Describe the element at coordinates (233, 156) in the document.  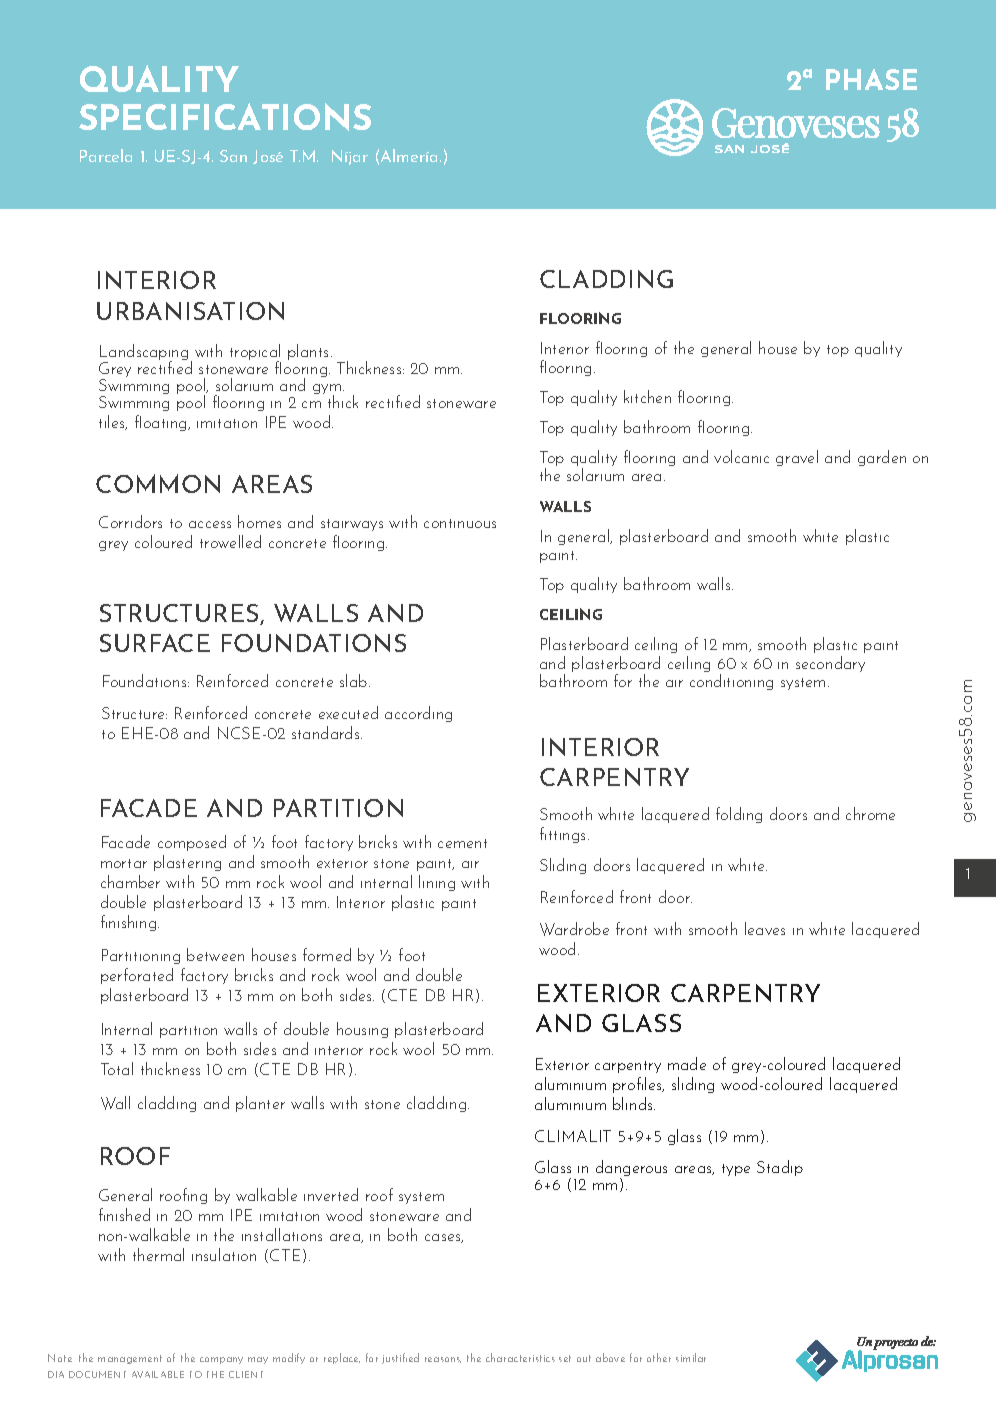
I see `San` at that location.
